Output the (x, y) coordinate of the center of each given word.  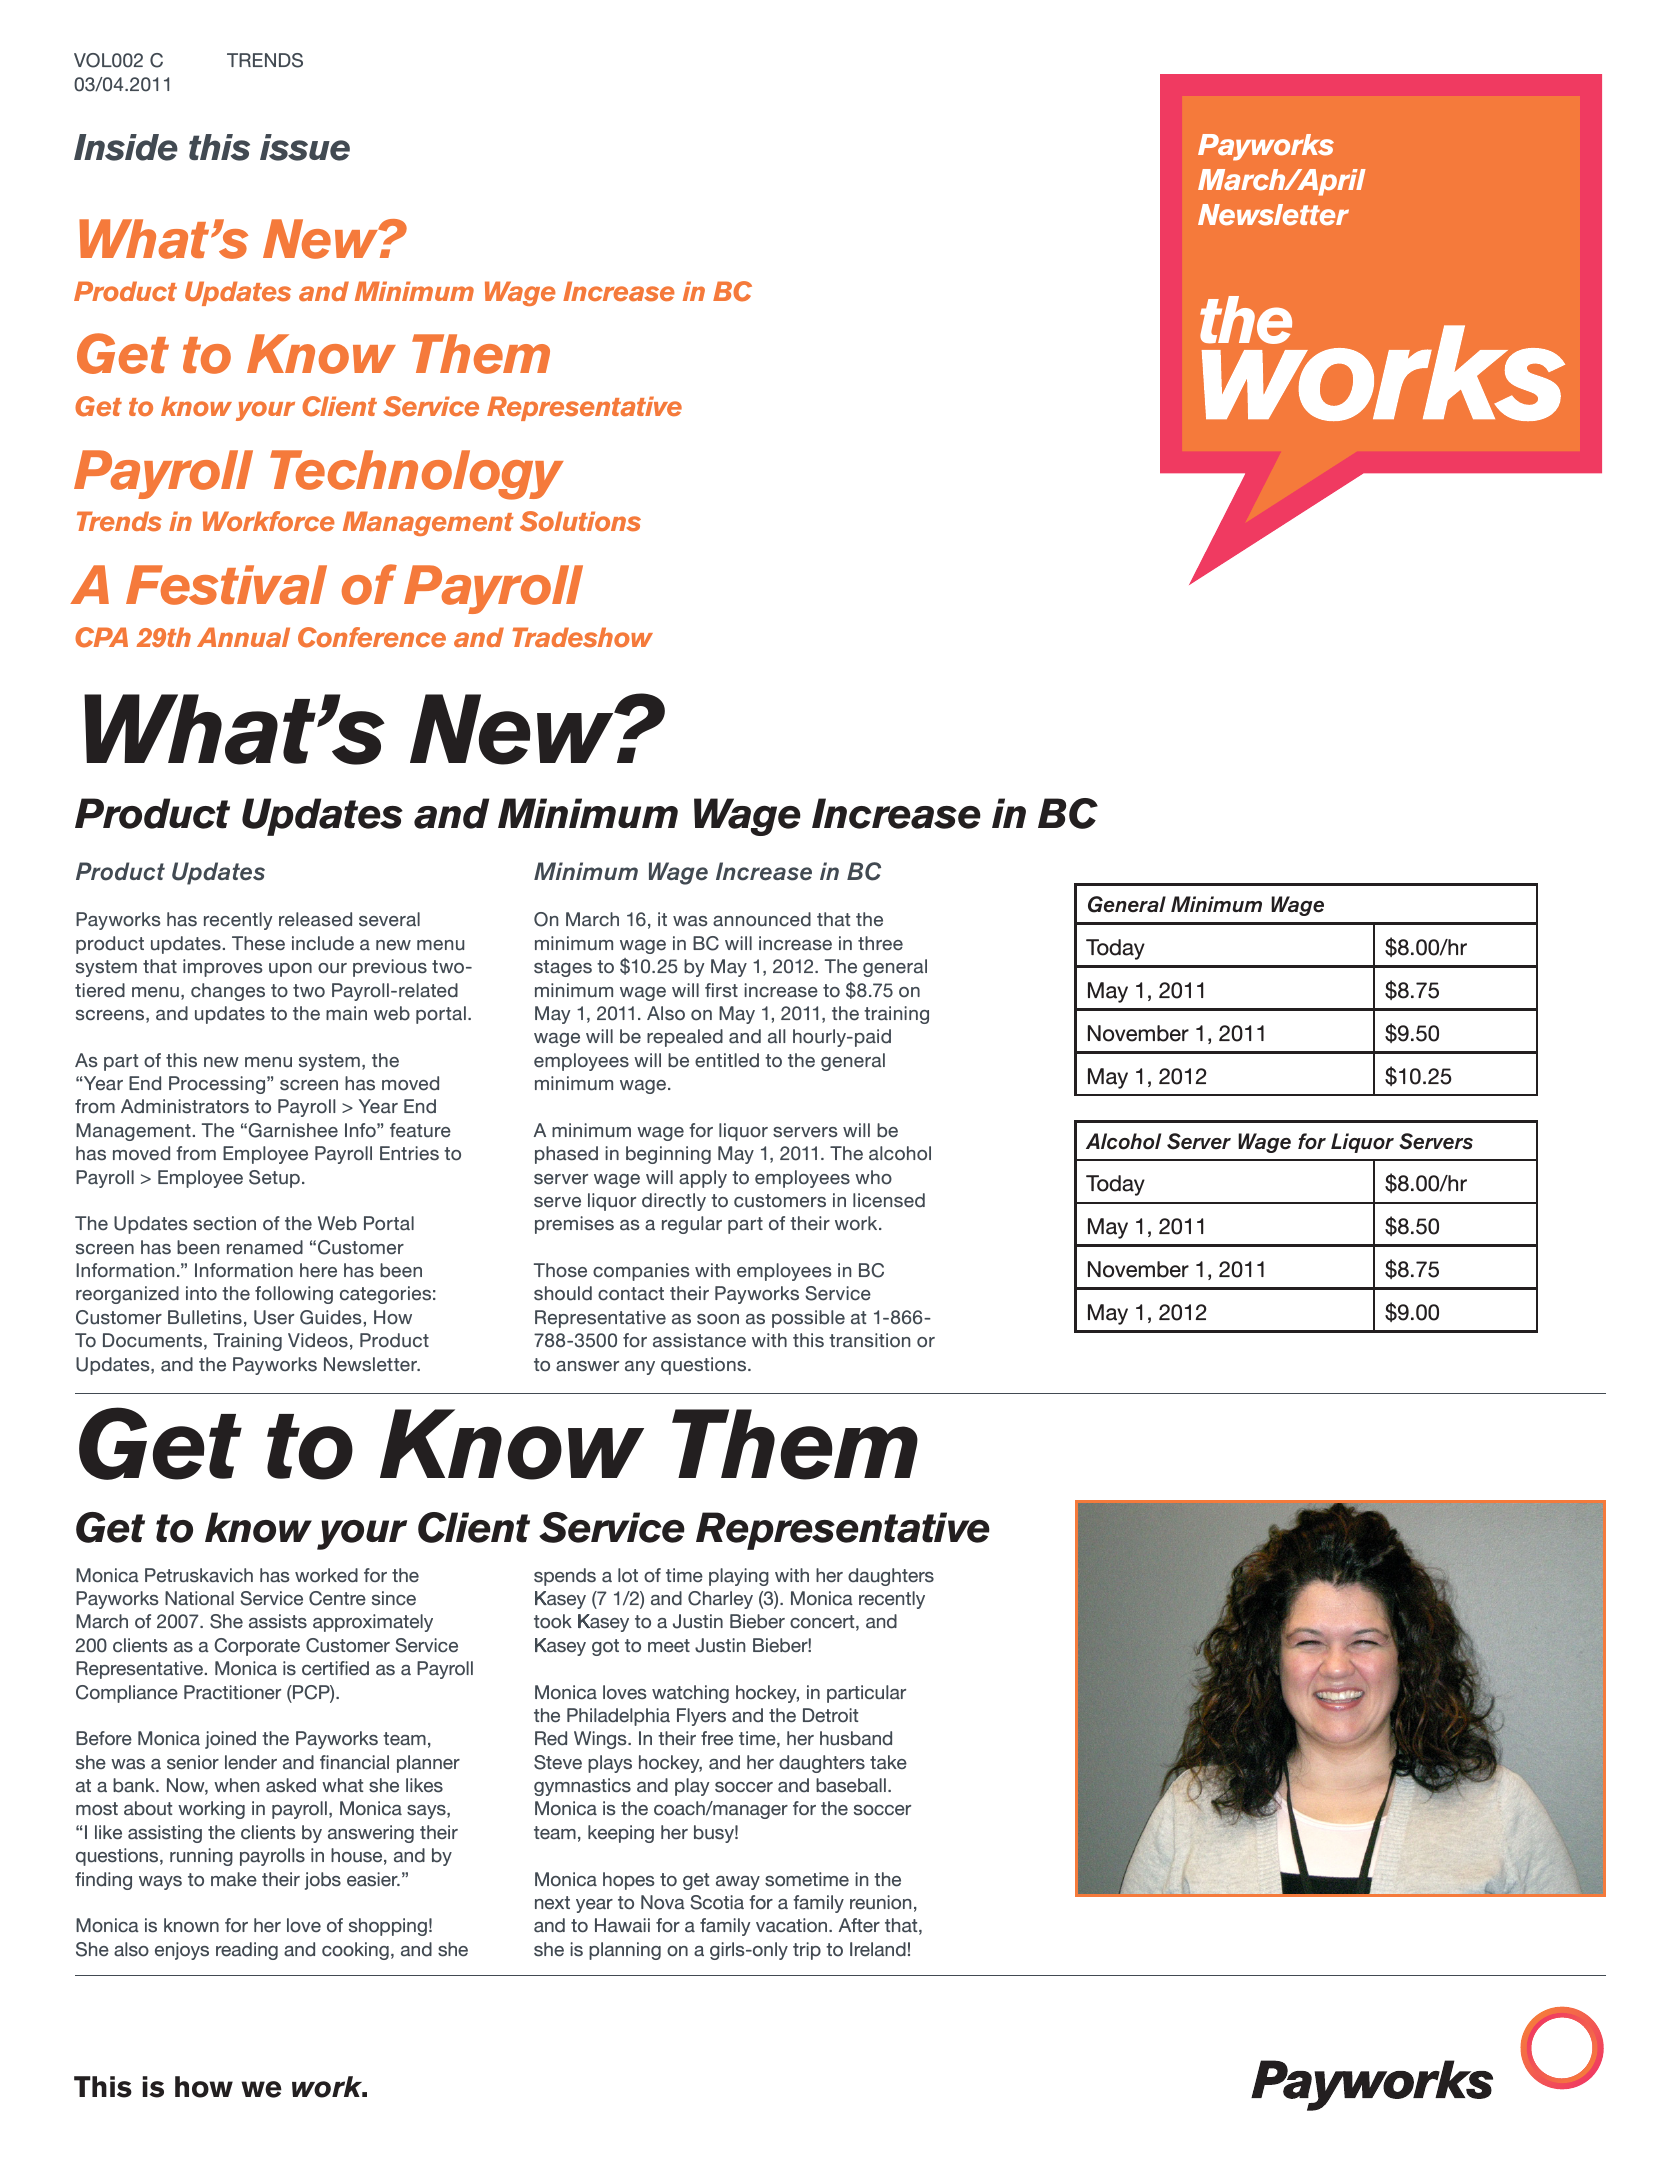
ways (160, 1883)
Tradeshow (582, 637)
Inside (126, 147)
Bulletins (205, 1317)
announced (762, 919)
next (552, 1903)
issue (305, 147)
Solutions (580, 521)
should (563, 1293)
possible (808, 1319)
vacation (793, 1925)
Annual (243, 637)
